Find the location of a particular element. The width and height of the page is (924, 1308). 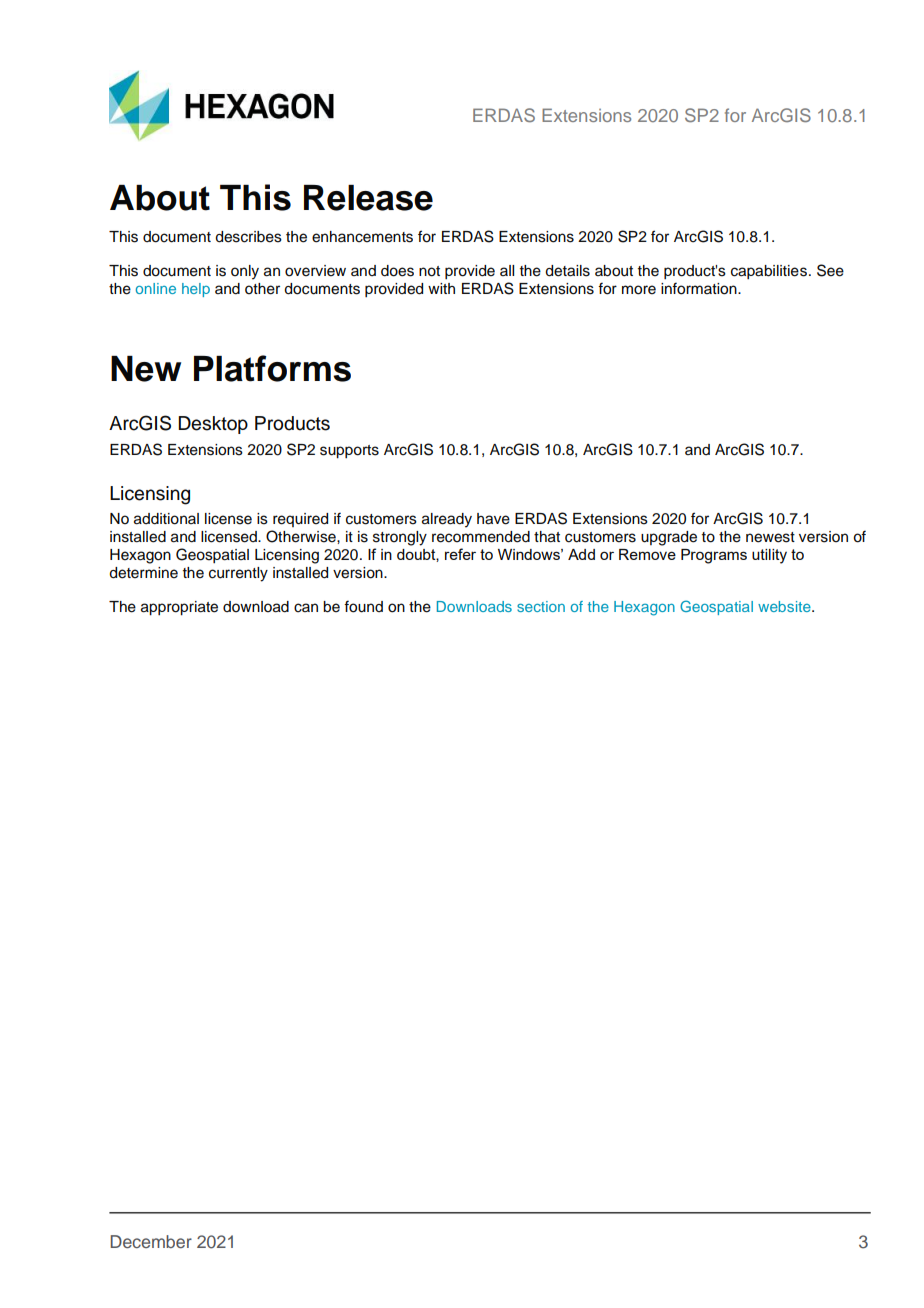

currently is located at coordinates (238, 574).
